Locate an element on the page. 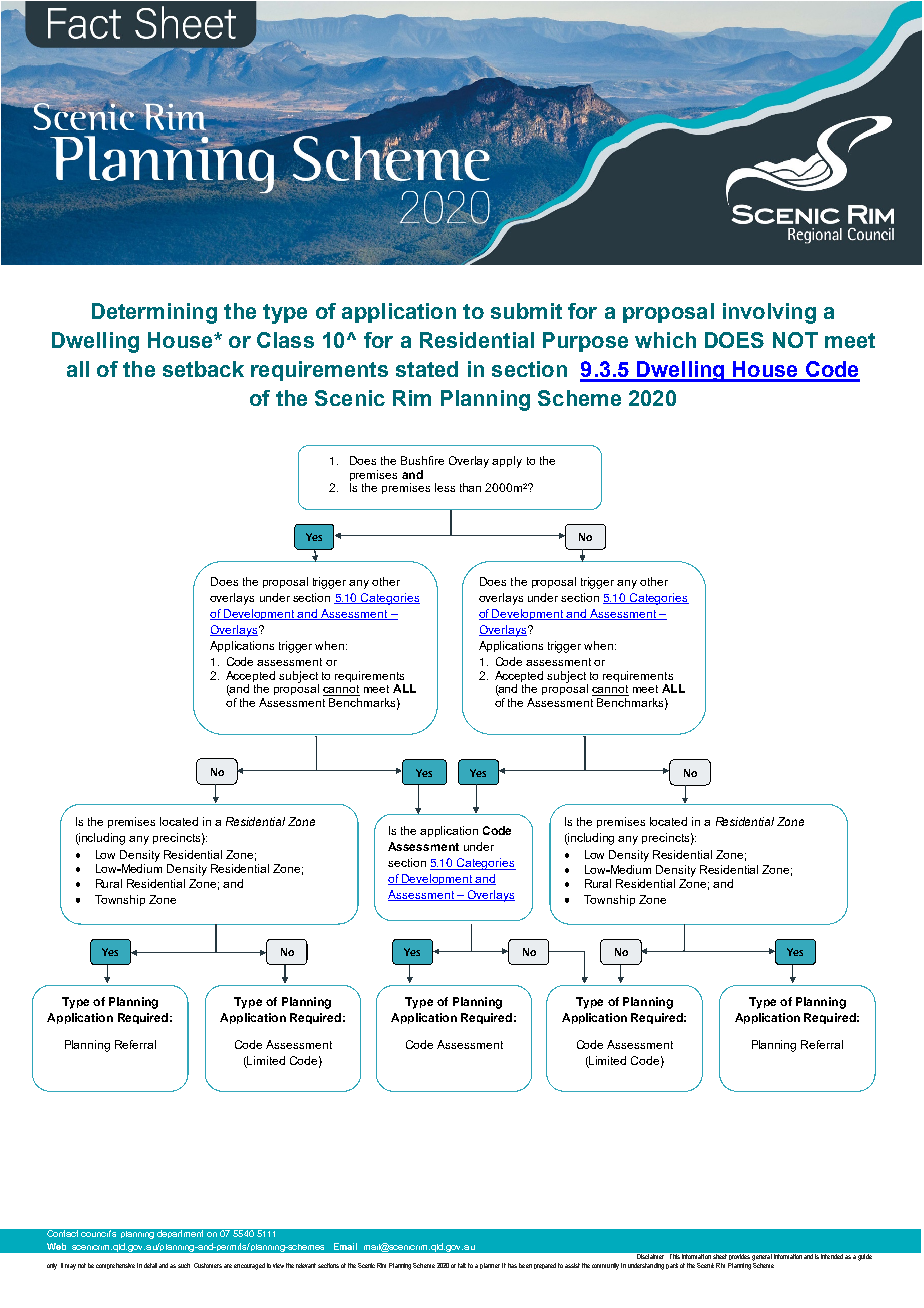 The image size is (924, 1308). community is located at coordinates (605, 1266).
